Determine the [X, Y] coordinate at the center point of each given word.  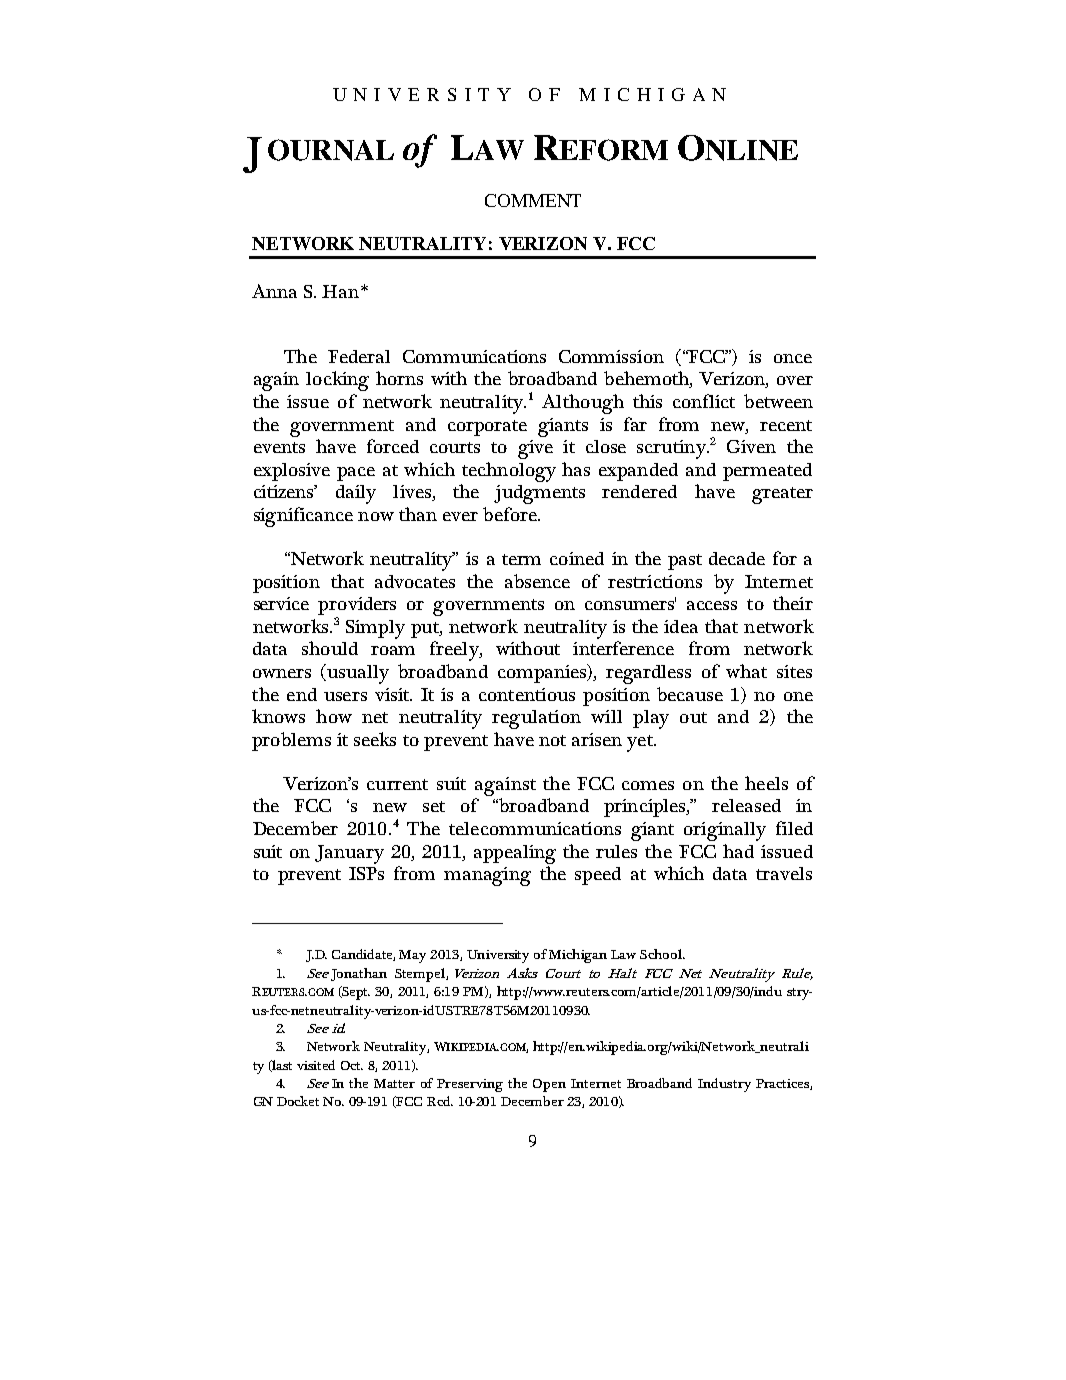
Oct [352, 1065]
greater [782, 495]
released [746, 805]
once [793, 358]
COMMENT [533, 200]
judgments [539, 494]
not [552, 740]
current [397, 784]
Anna [274, 291]
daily [356, 494]
